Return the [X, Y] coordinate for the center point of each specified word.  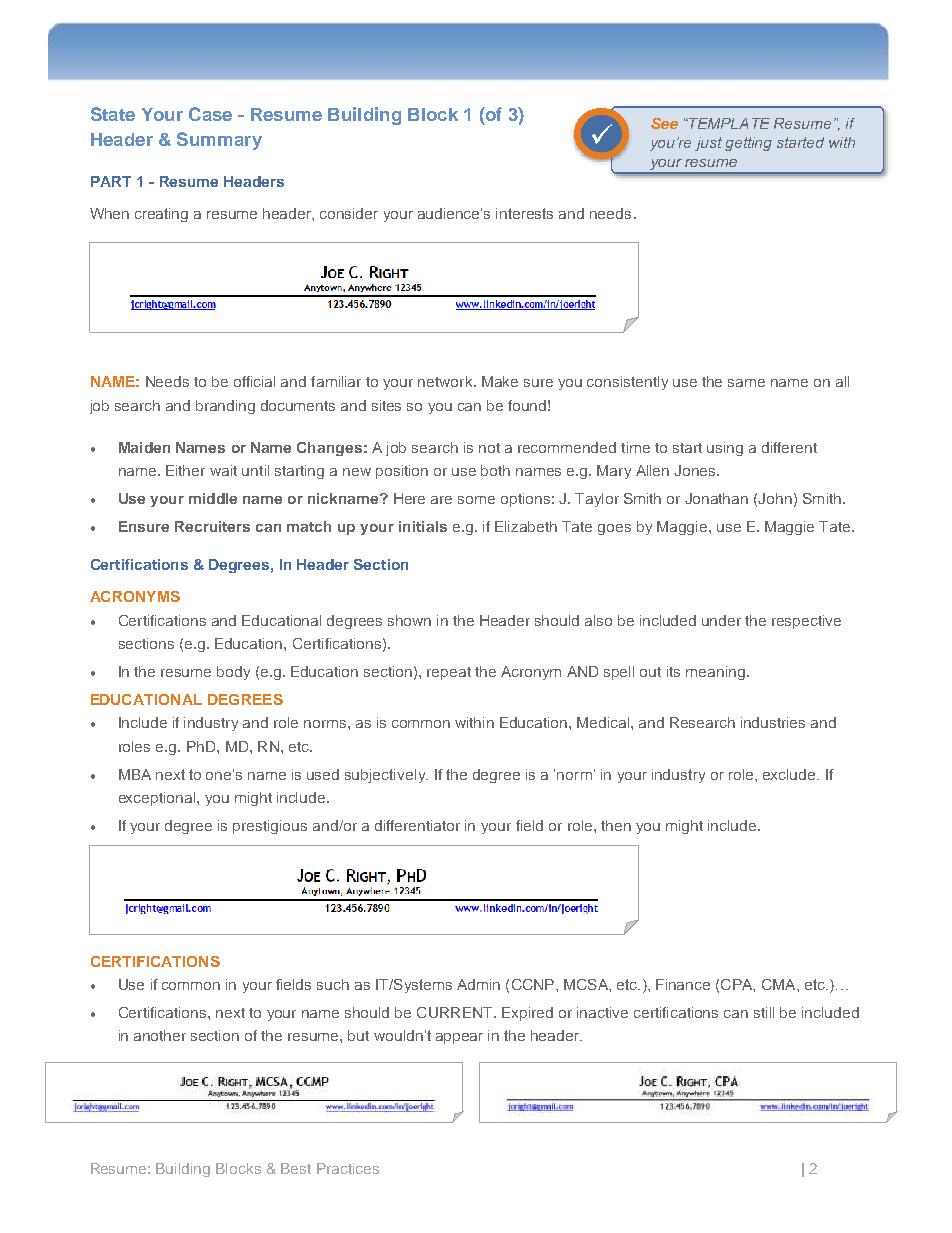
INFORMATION [224, 1104]
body [233, 673]
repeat [449, 673]
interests [524, 213]
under [721, 620]
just [708, 144]
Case [210, 114]
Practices [348, 1168]
